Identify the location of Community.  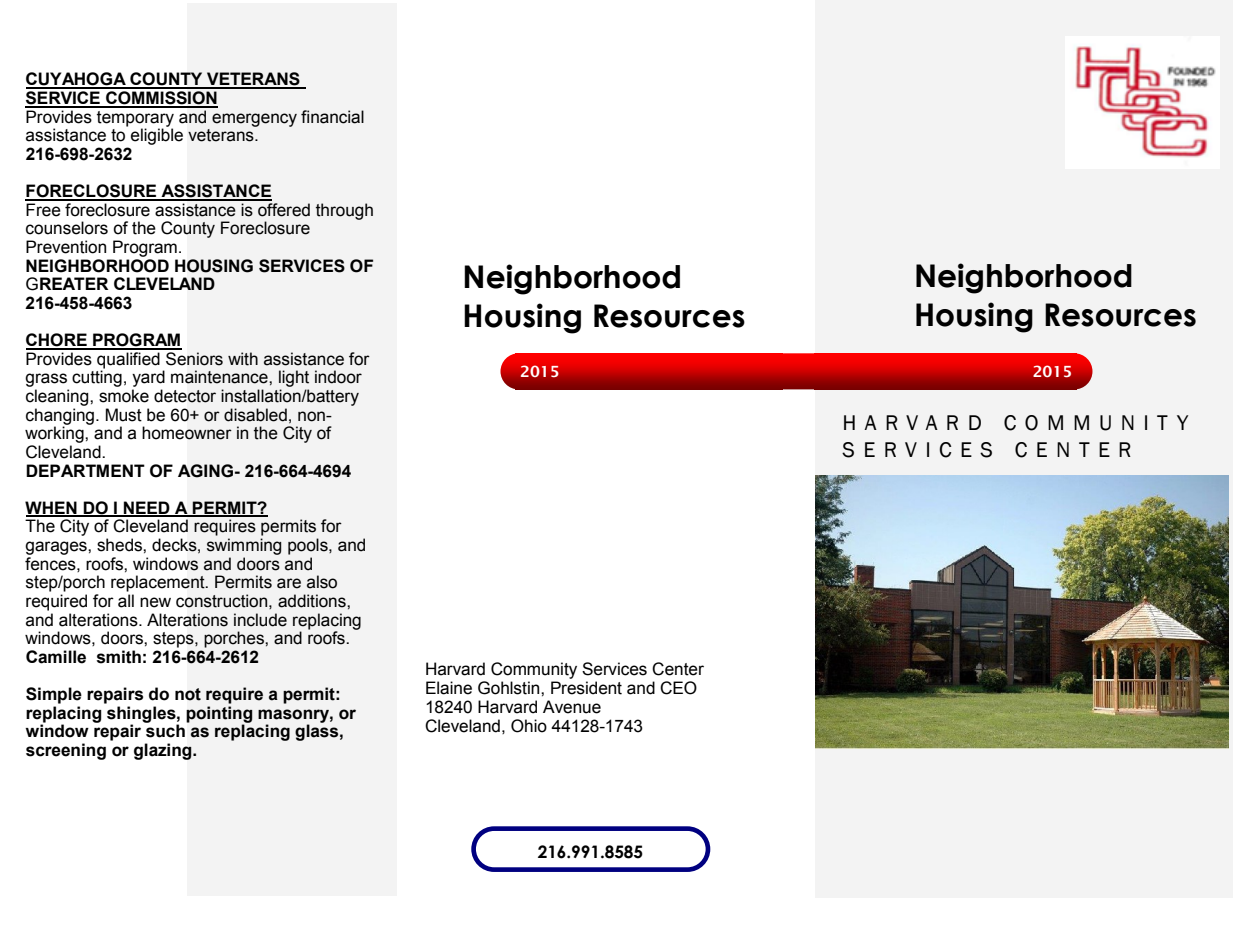
(534, 672).
